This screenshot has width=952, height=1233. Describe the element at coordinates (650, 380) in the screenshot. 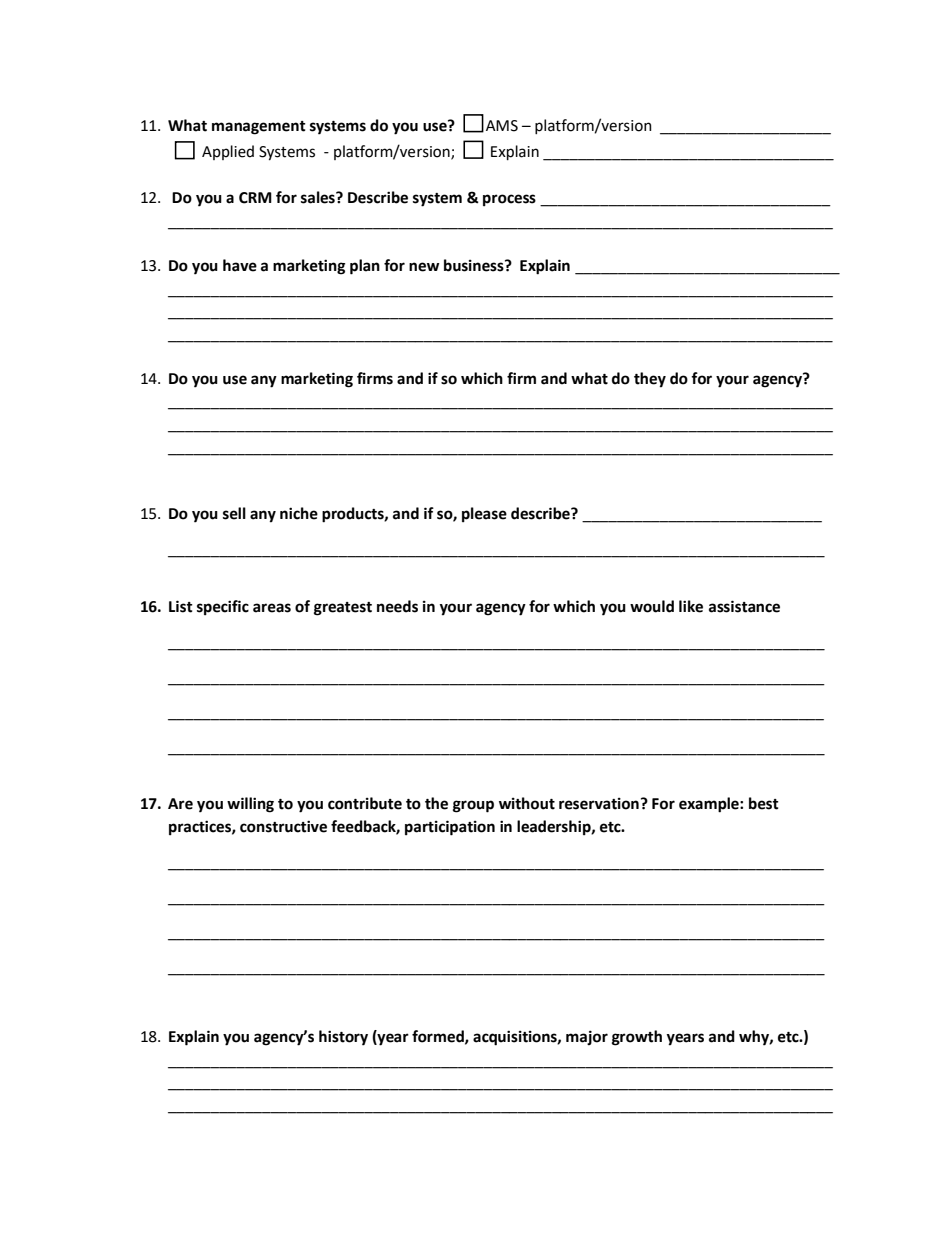

I see `they` at that location.
